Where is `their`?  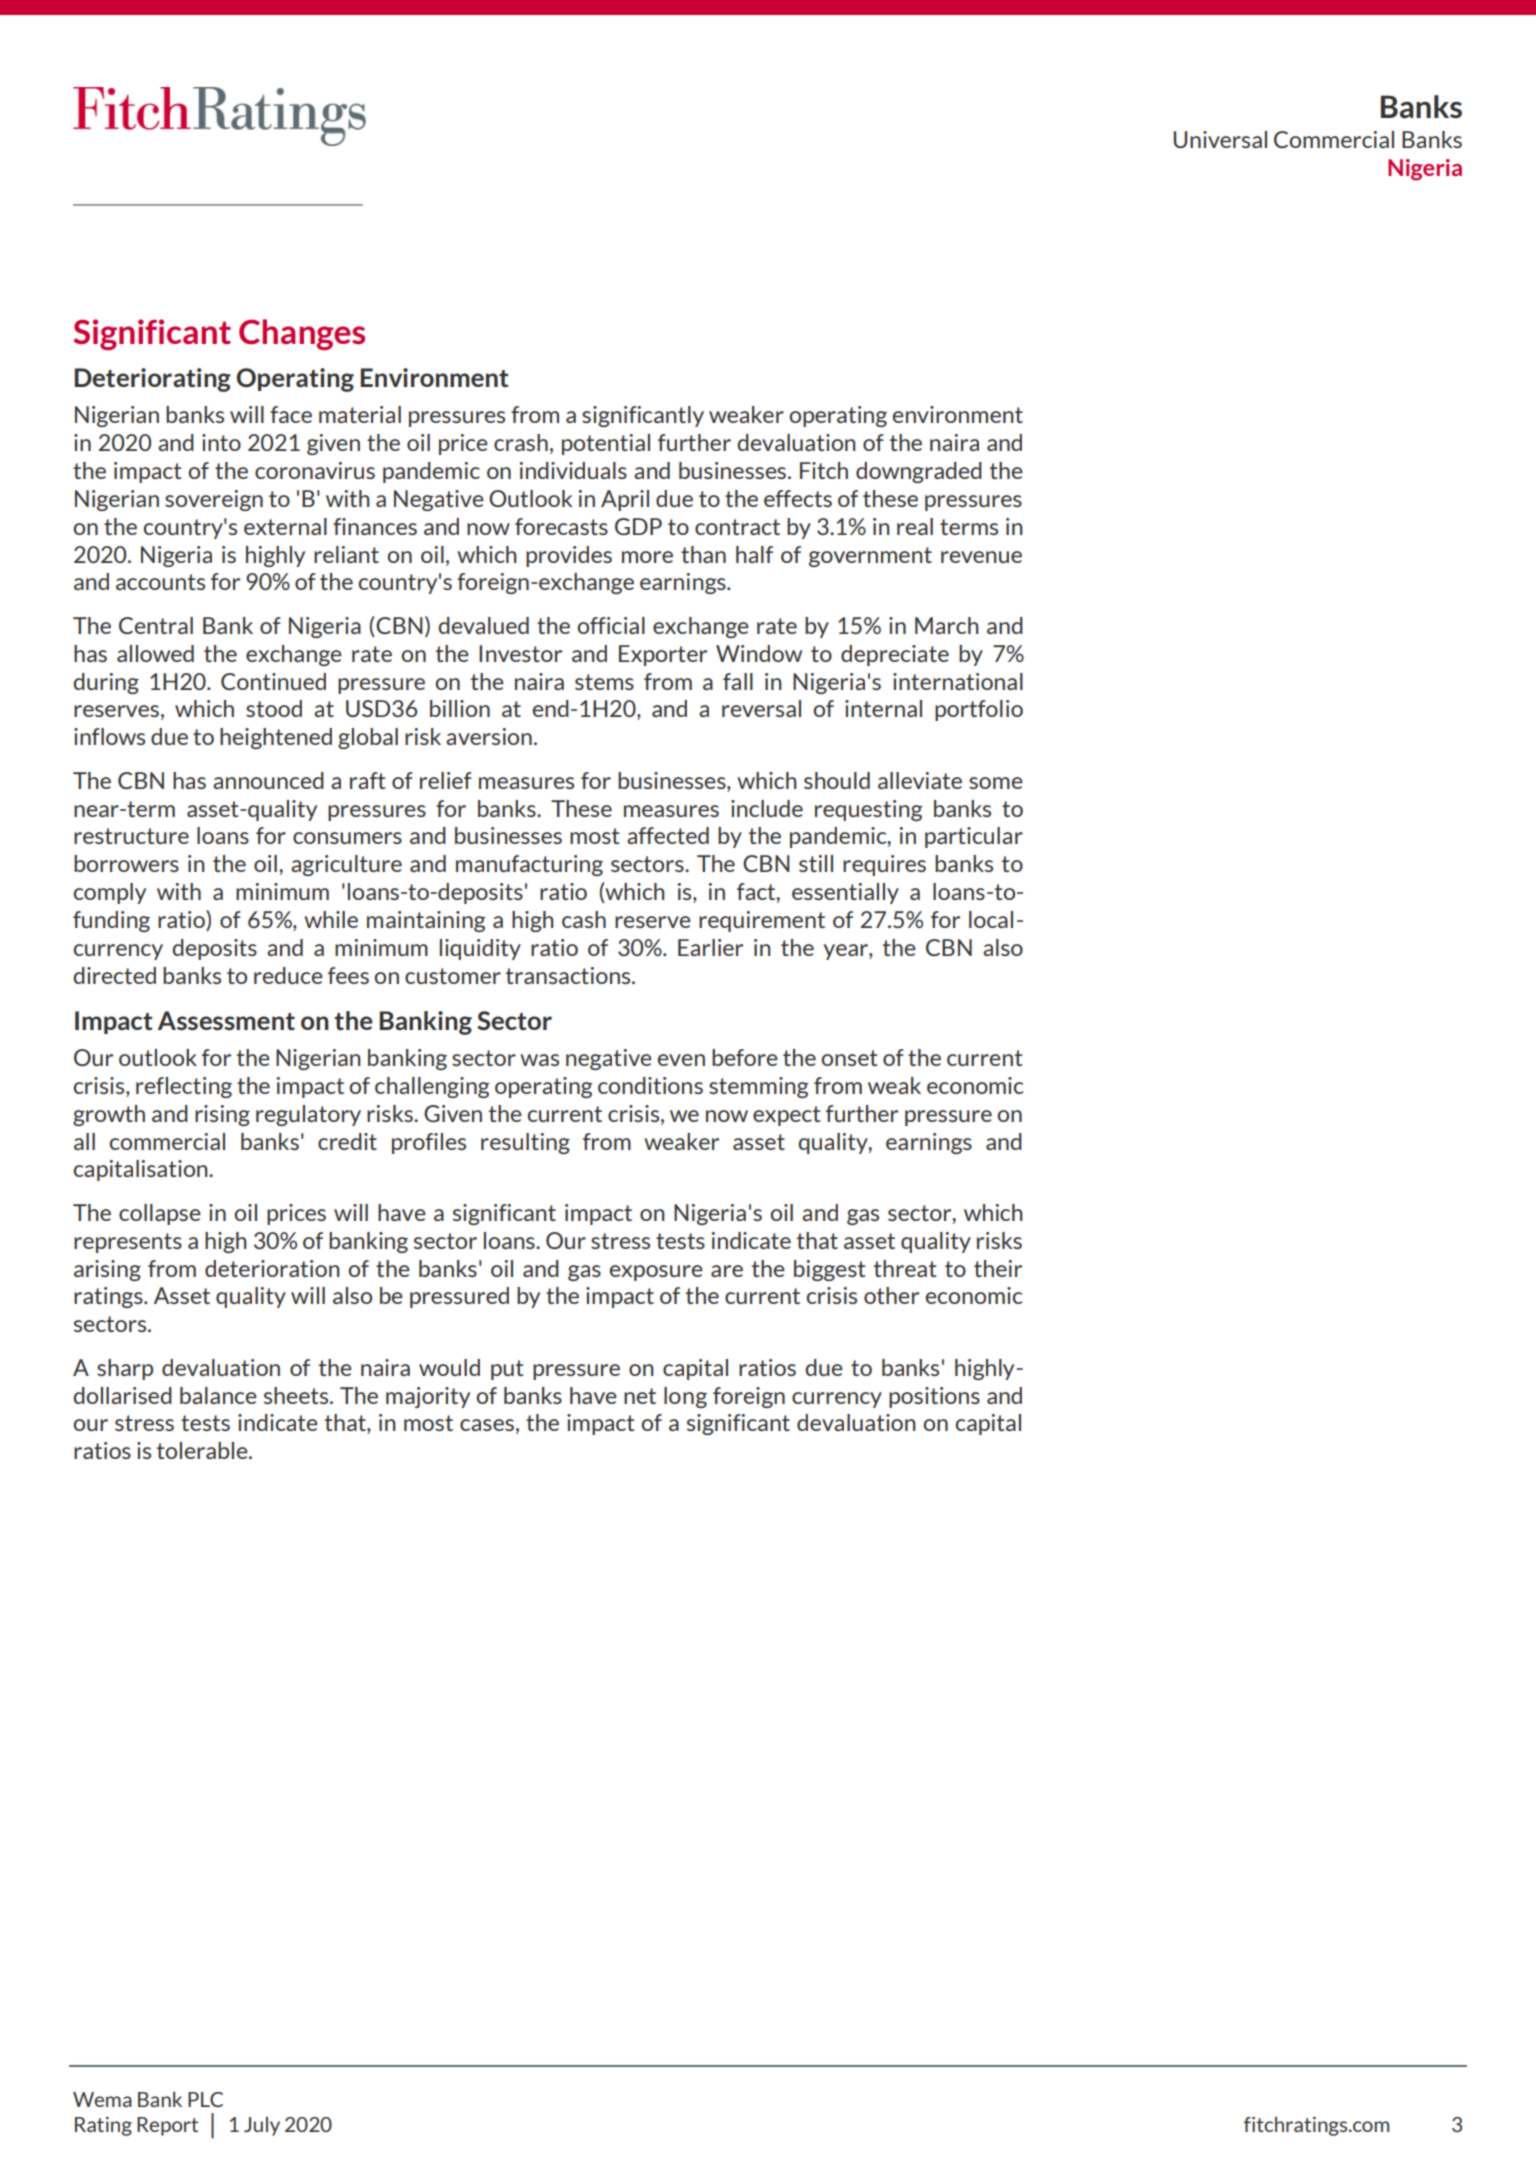 their is located at coordinates (998, 1268).
